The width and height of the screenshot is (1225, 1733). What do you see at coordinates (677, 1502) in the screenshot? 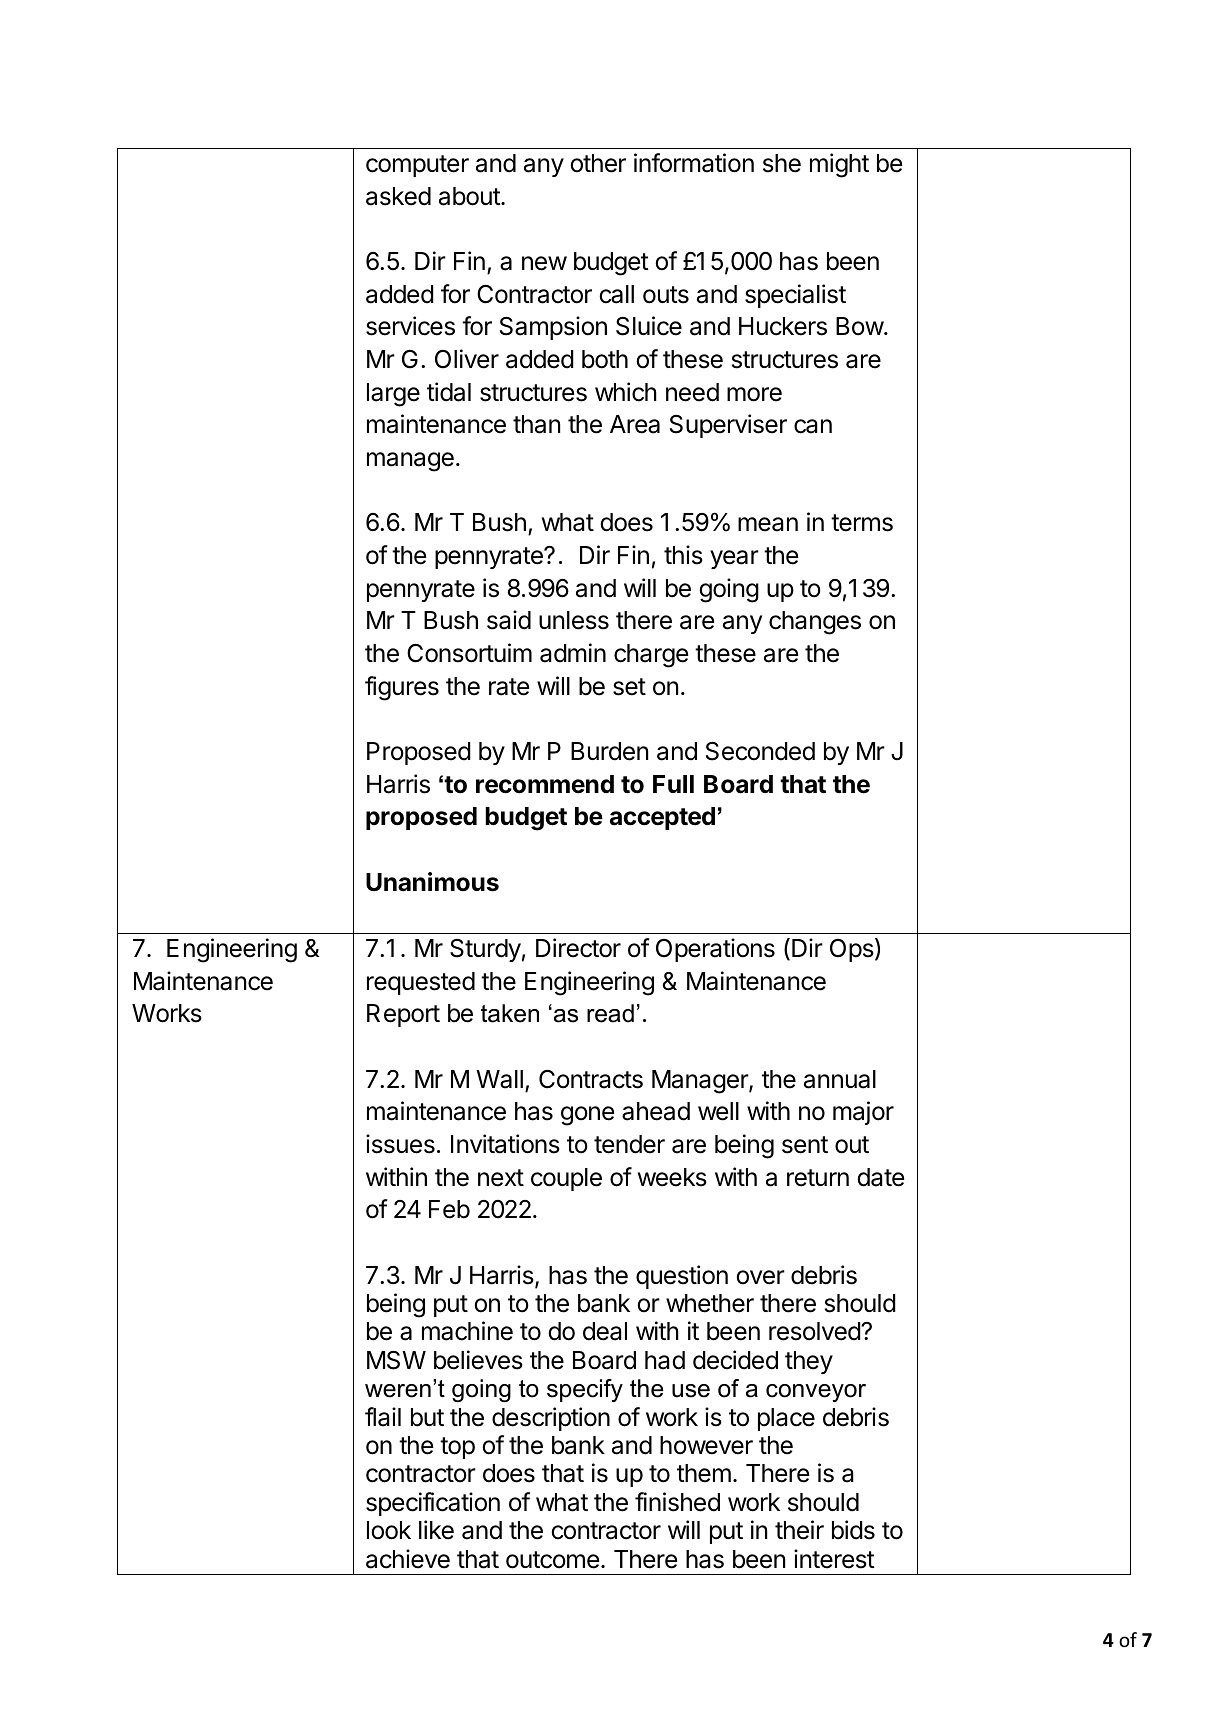
I see `finished` at bounding box center [677, 1502].
